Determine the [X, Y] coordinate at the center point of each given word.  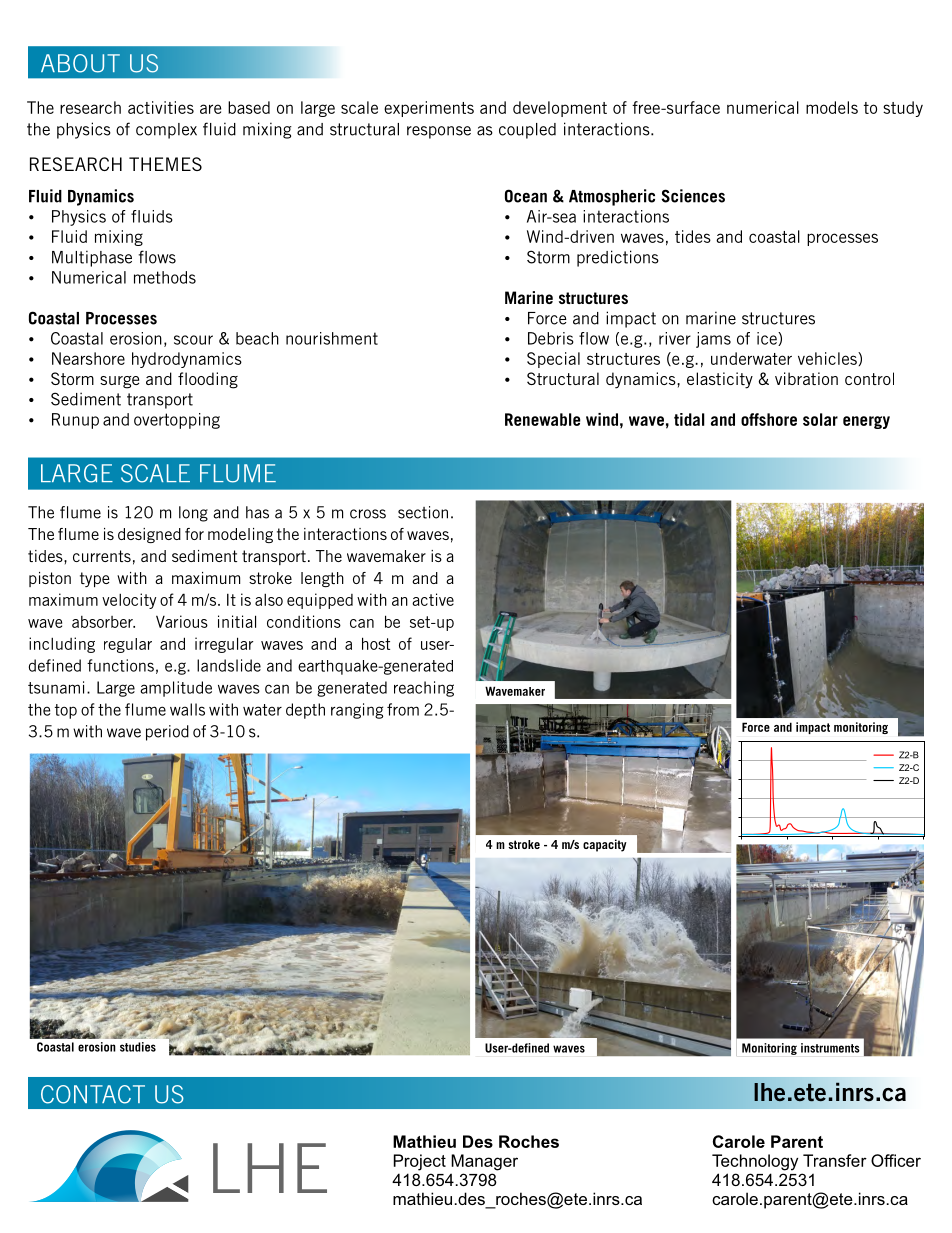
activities [161, 107]
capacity [605, 845]
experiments [429, 109]
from [403, 709]
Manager [484, 1162]
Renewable [543, 419]
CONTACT [93, 1094]
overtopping [177, 421]
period [167, 733]
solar [820, 419]
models [832, 107]
